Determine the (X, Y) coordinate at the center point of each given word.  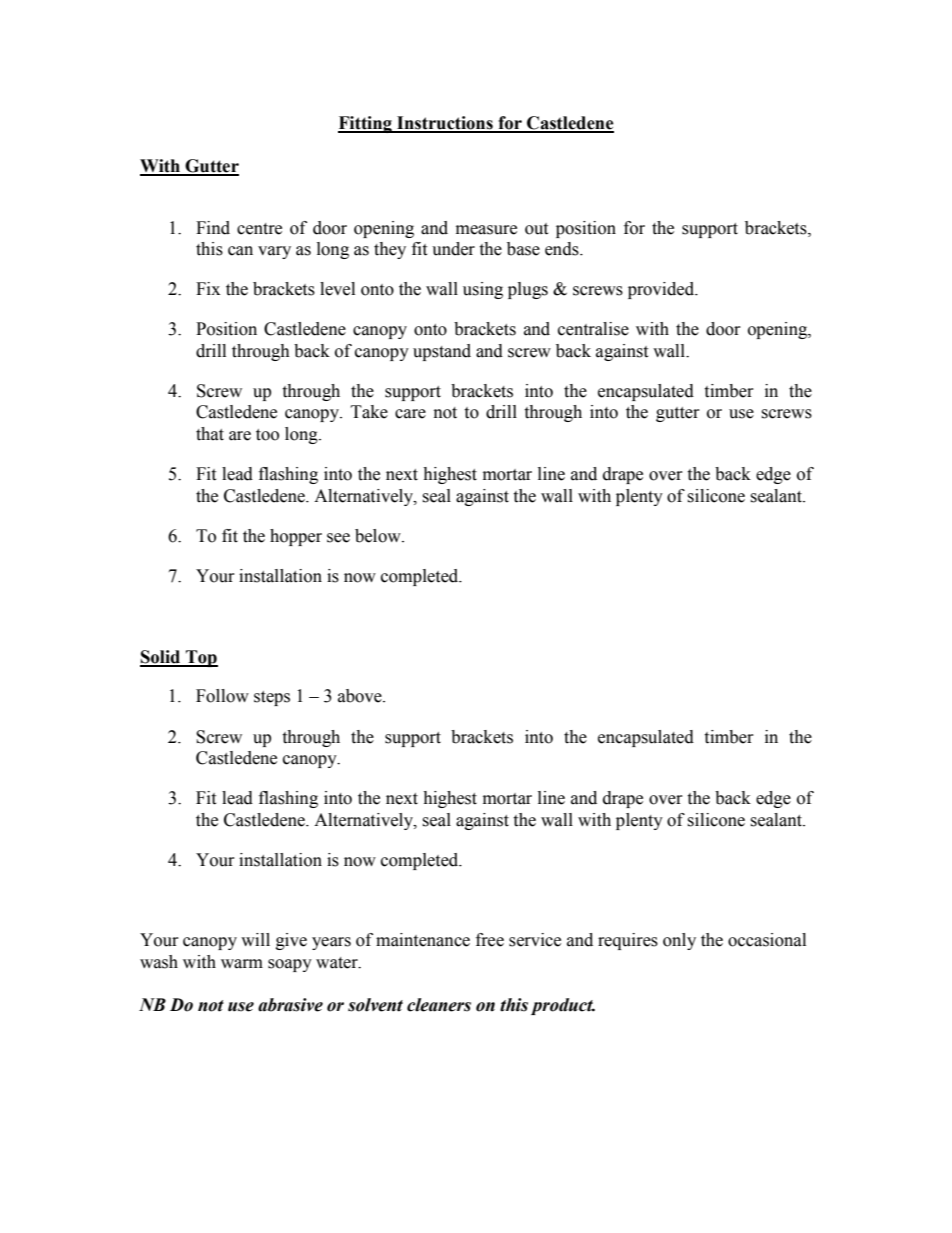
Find (213, 228)
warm (242, 964)
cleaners (439, 1005)
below (379, 536)
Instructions (445, 124)
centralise (593, 329)
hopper (296, 537)
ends (563, 249)
